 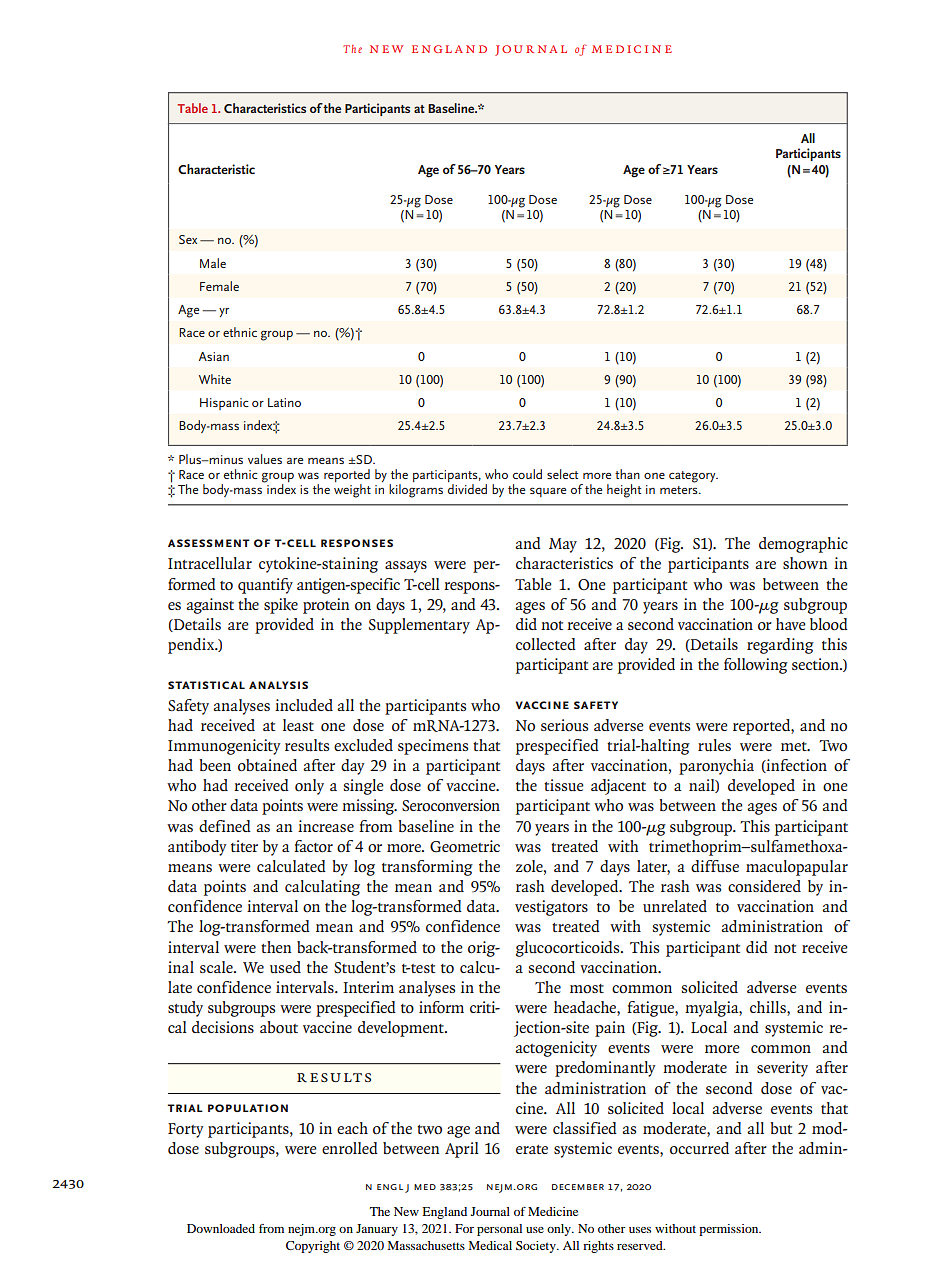 I want to click on obtained, so click(x=267, y=765).
